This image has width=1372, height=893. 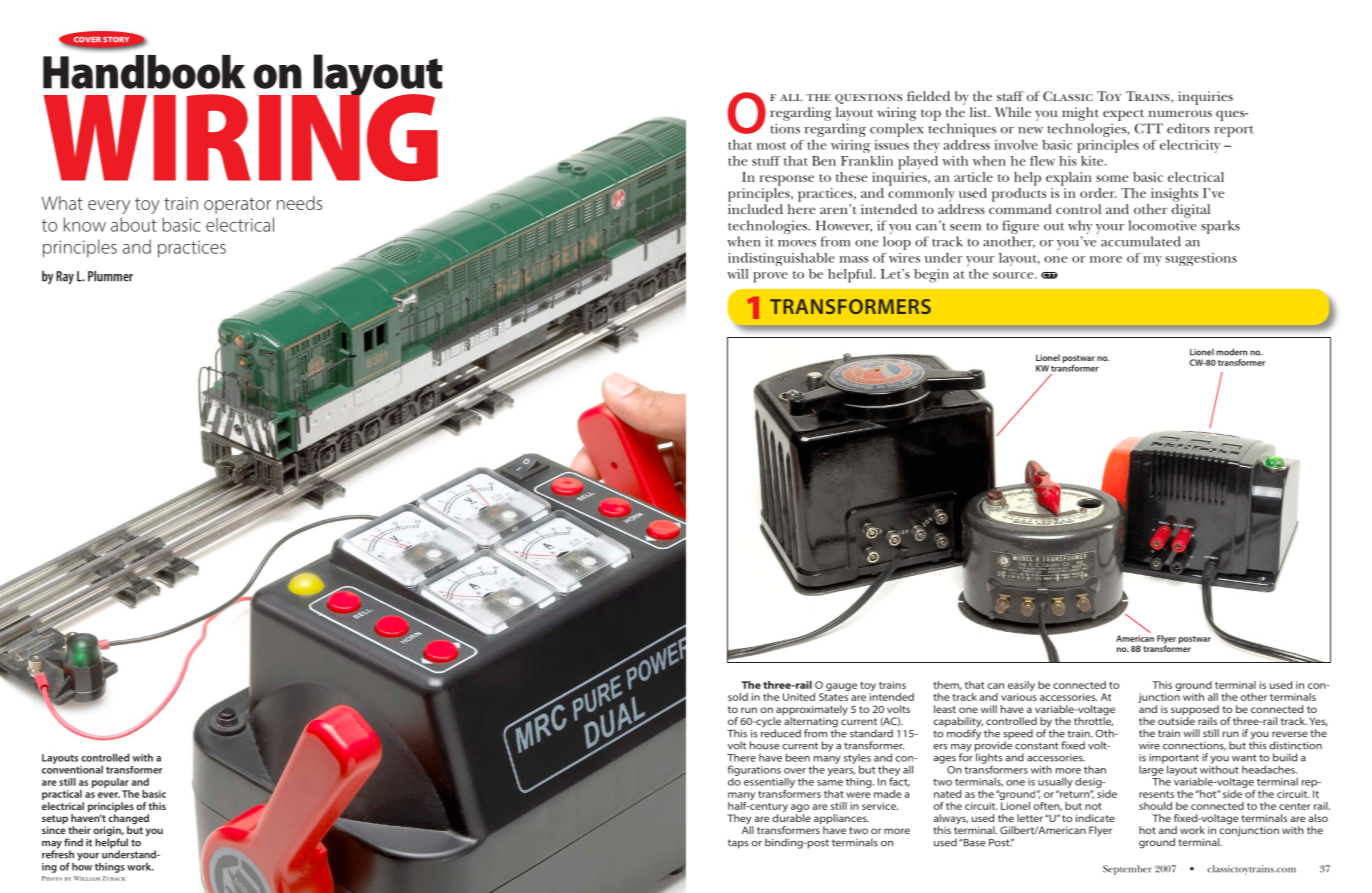 What do you see at coordinates (771, 146) in the image?
I see `most` at bounding box center [771, 146].
